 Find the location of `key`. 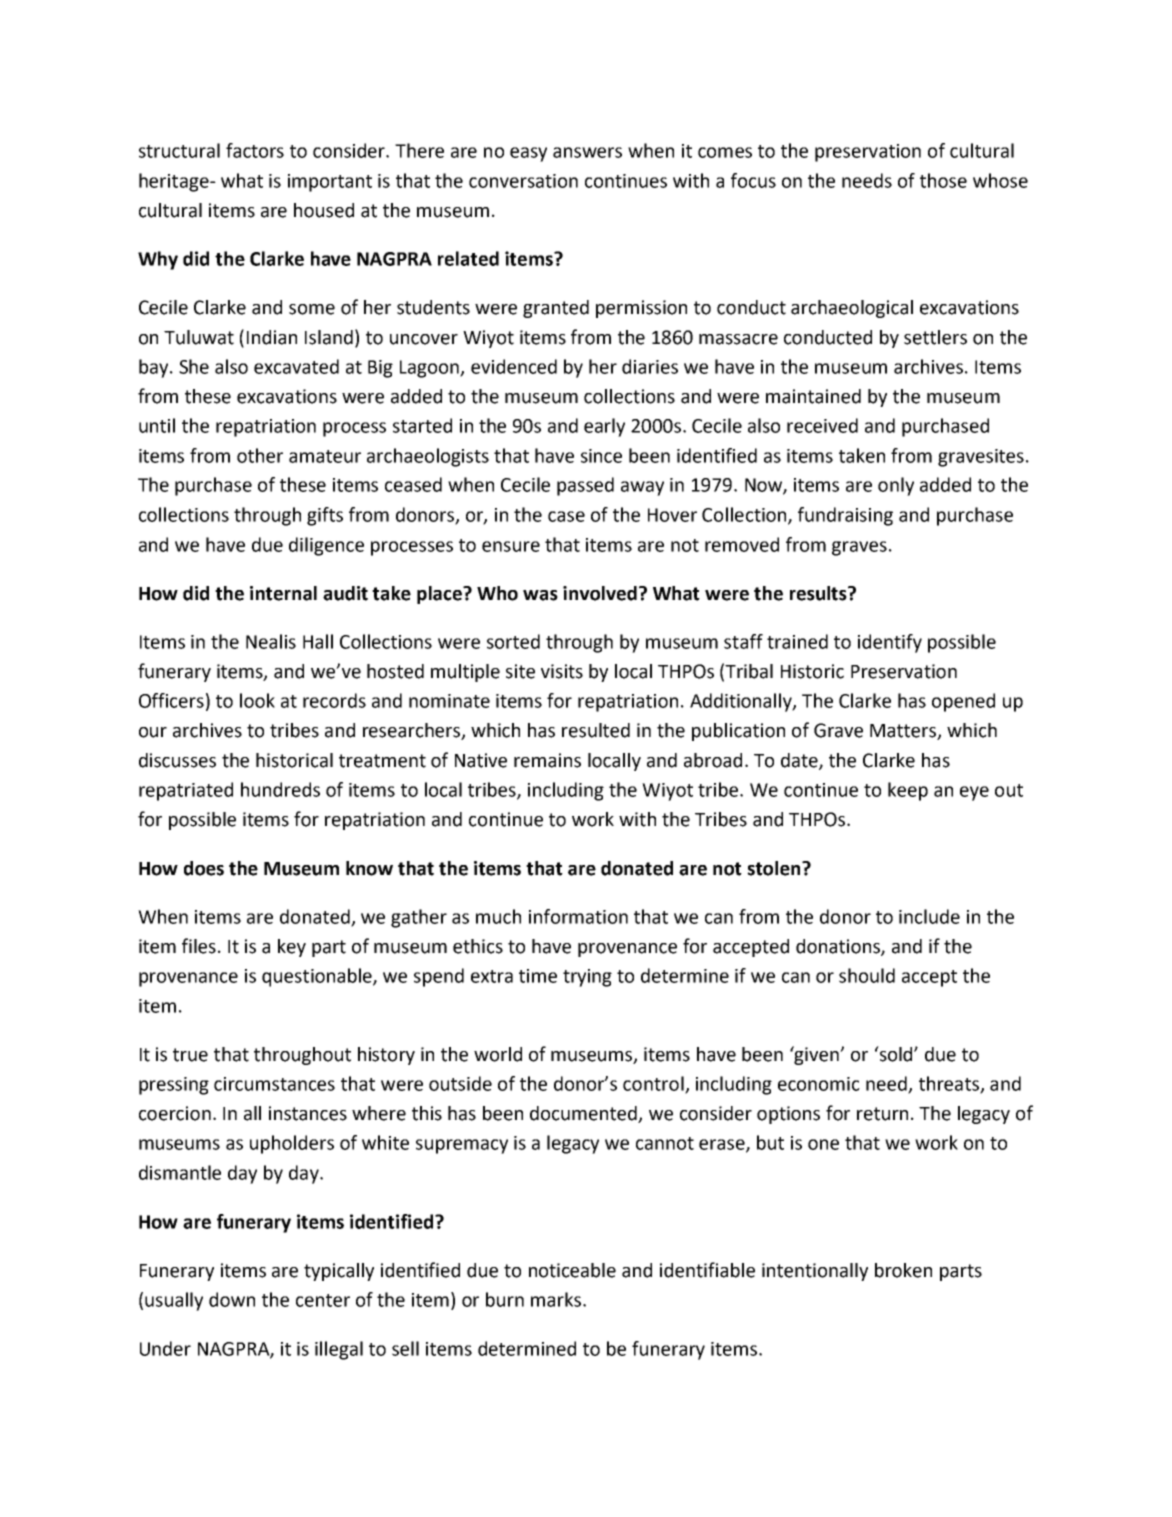

key is located at coordinates (292, 948).
